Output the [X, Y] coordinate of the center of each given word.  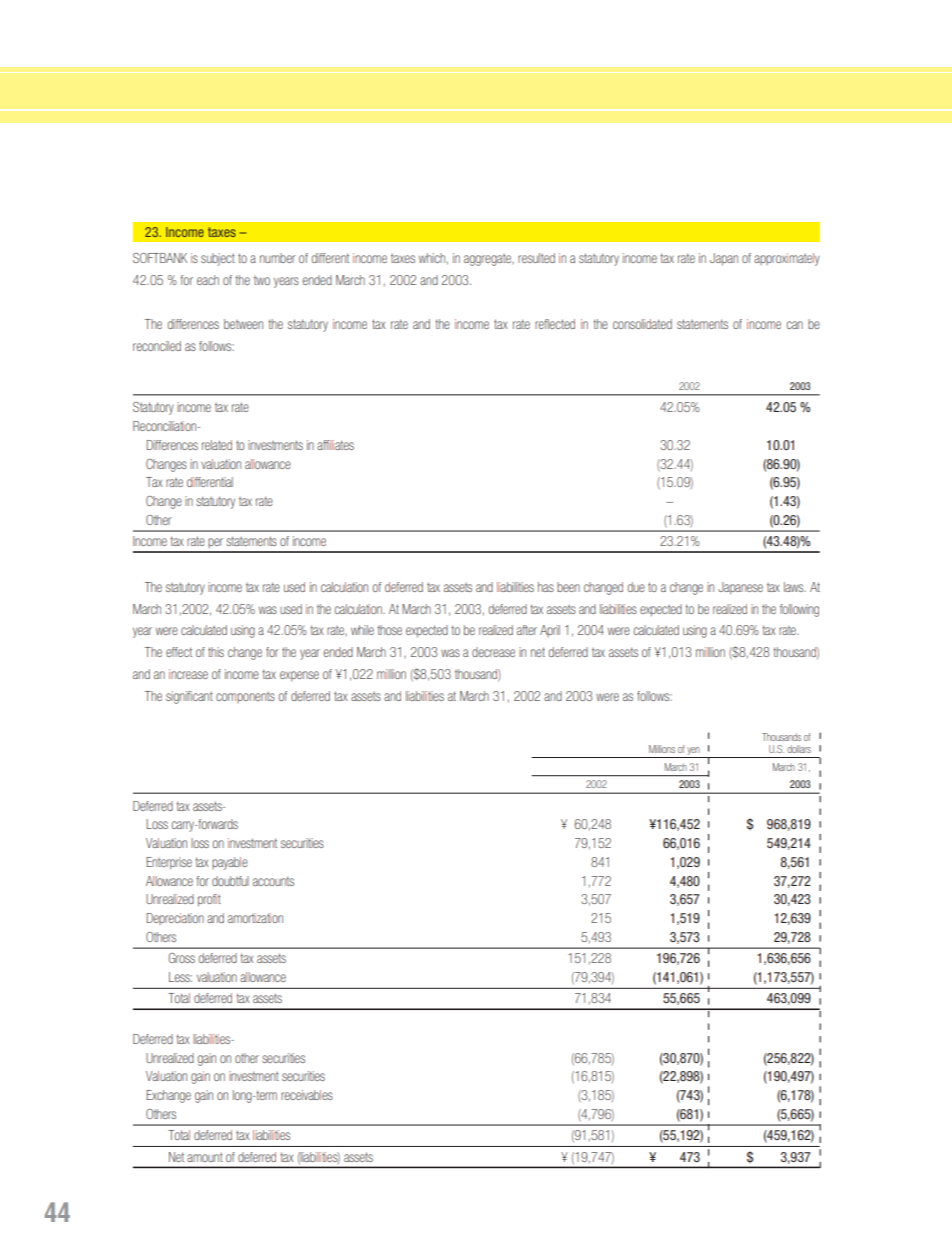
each [208, 280]
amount [205, 1157]
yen [694, 752]
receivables [307, 1095]
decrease [493, 652]
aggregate [488, 260]
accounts [273, 881]
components [245, 697]
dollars [799, 749]
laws [795, 587]
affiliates [335, 445]
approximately [787, 259]
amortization [255, 918]
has [546, 587]
